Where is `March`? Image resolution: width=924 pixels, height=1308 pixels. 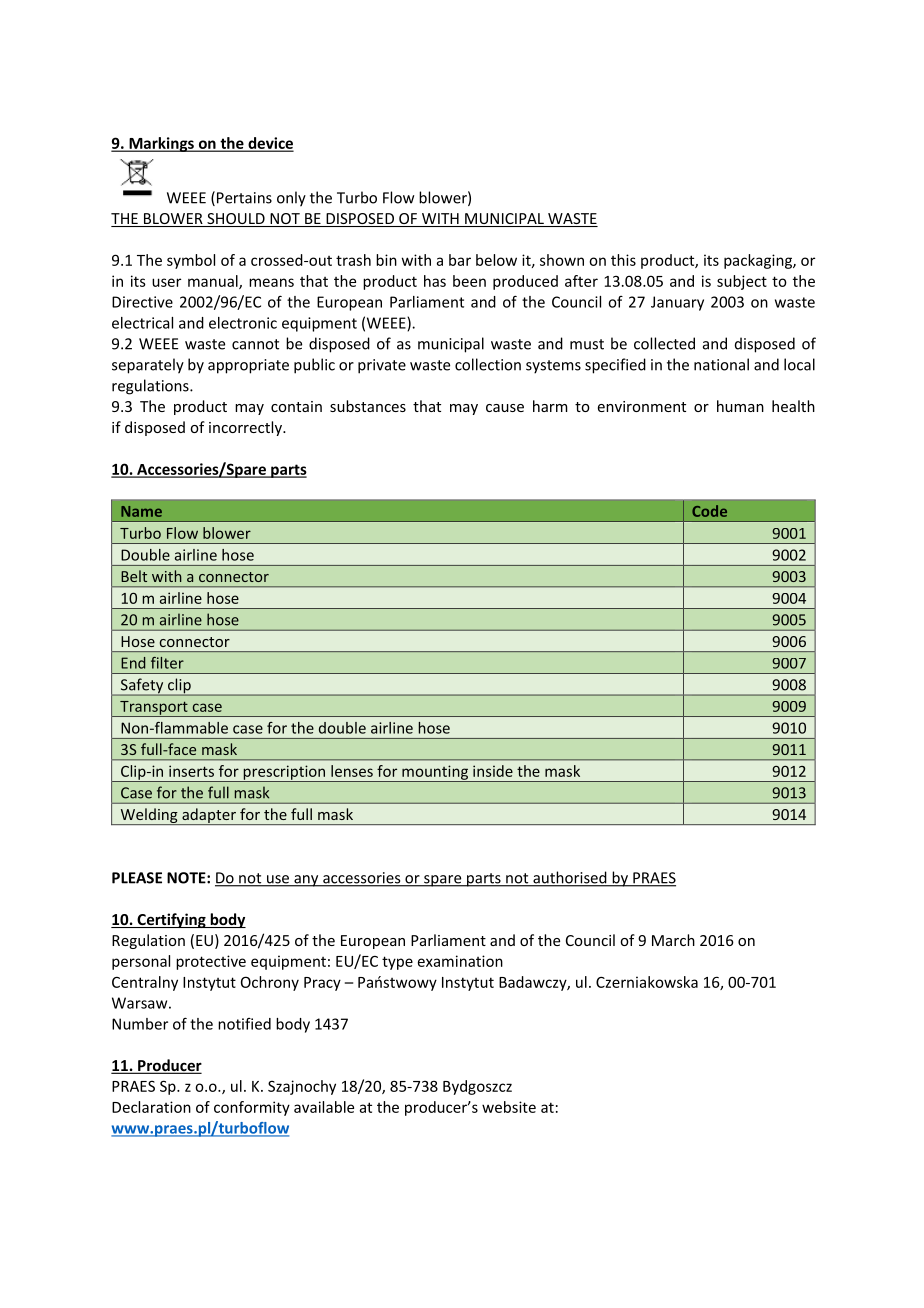
March is located at coordinates (673, 940).
